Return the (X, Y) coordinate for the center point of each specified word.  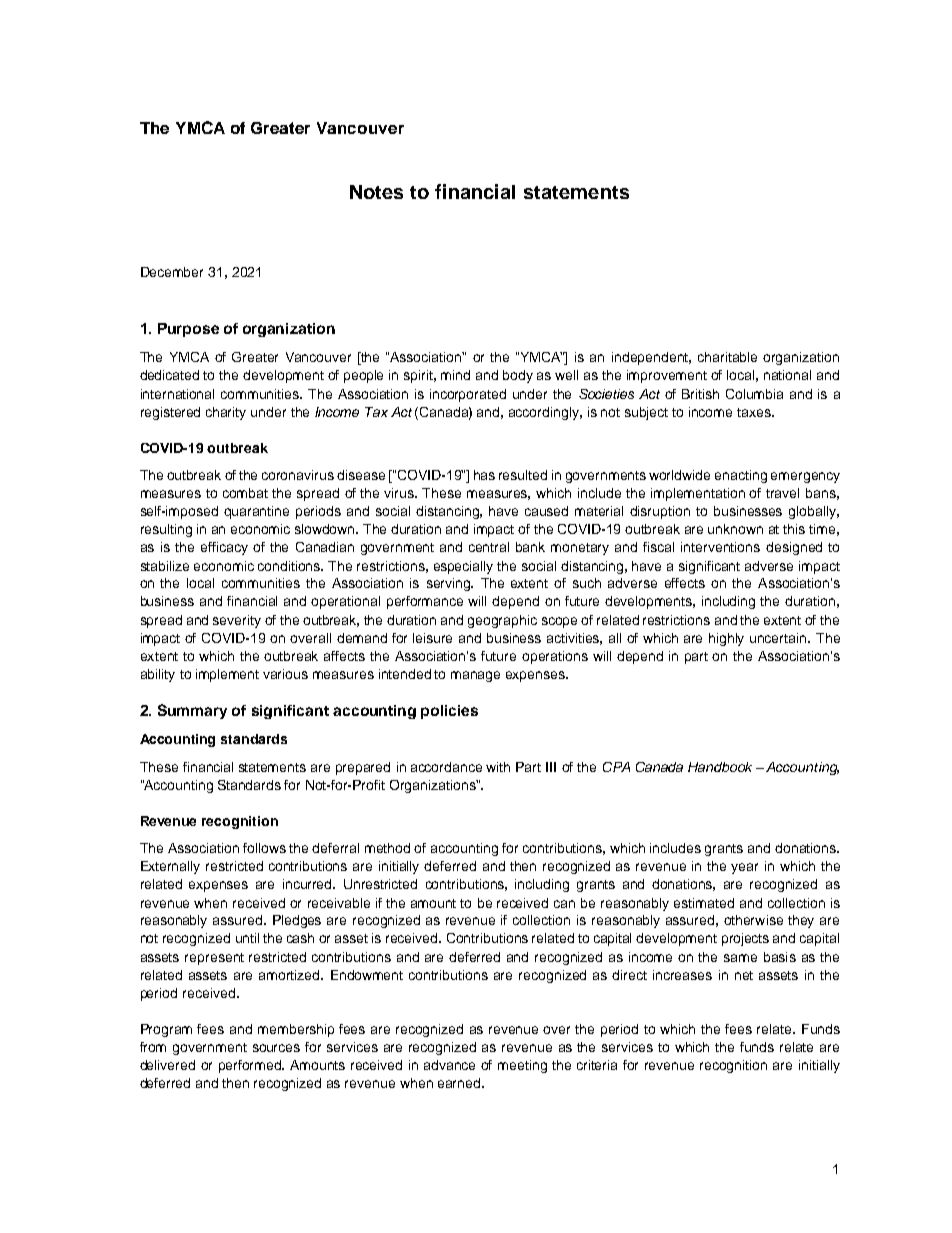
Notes (376, 192)
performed (251, 1066)
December (172, 272)
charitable (727, 357)
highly (726, 639)
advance (449, 1065)
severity (237, 621)
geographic (502, 621)
